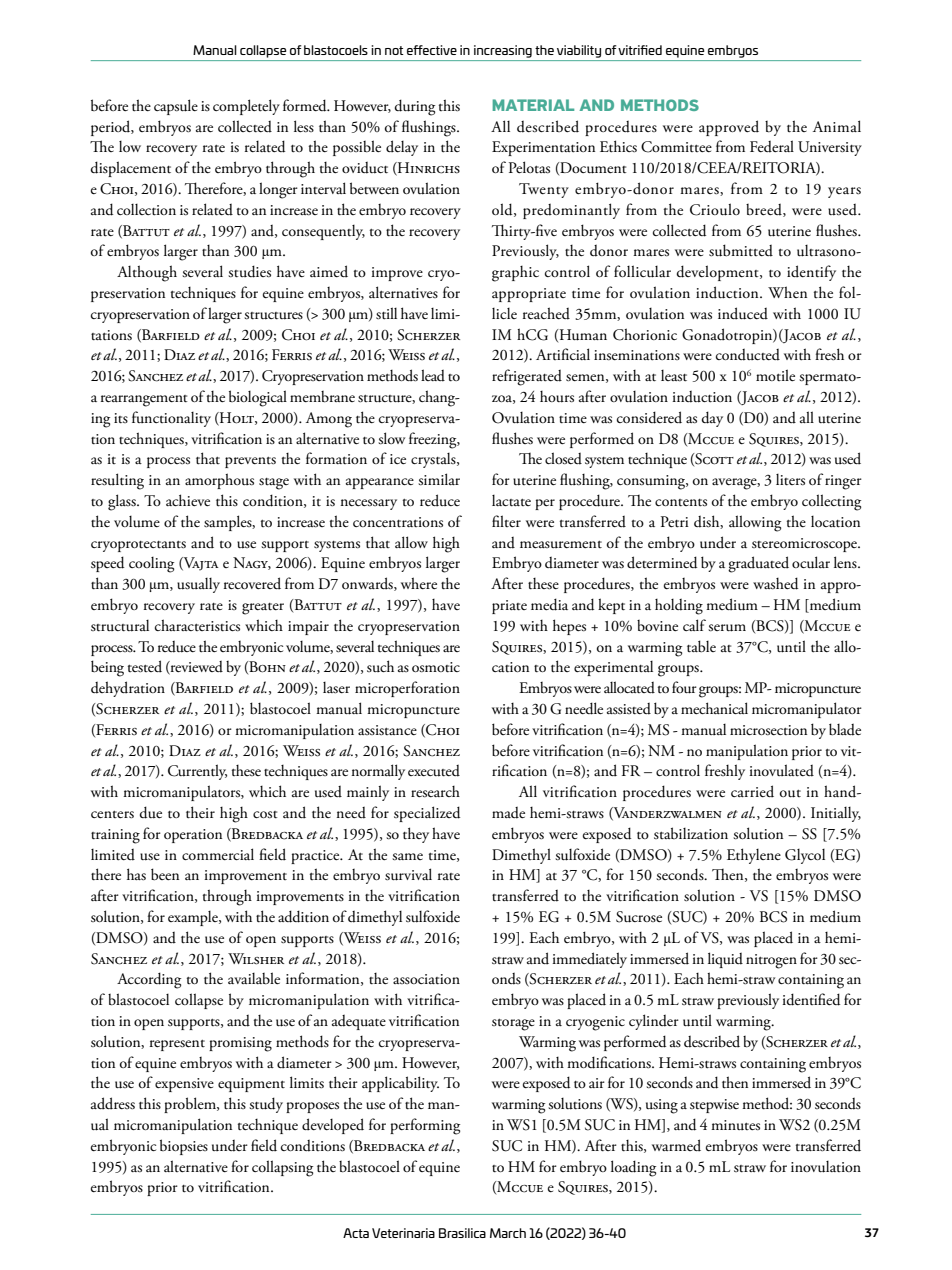 The width and height of the screenshot is (952, 1270). I want to click on increasing, so click(503, 51).
